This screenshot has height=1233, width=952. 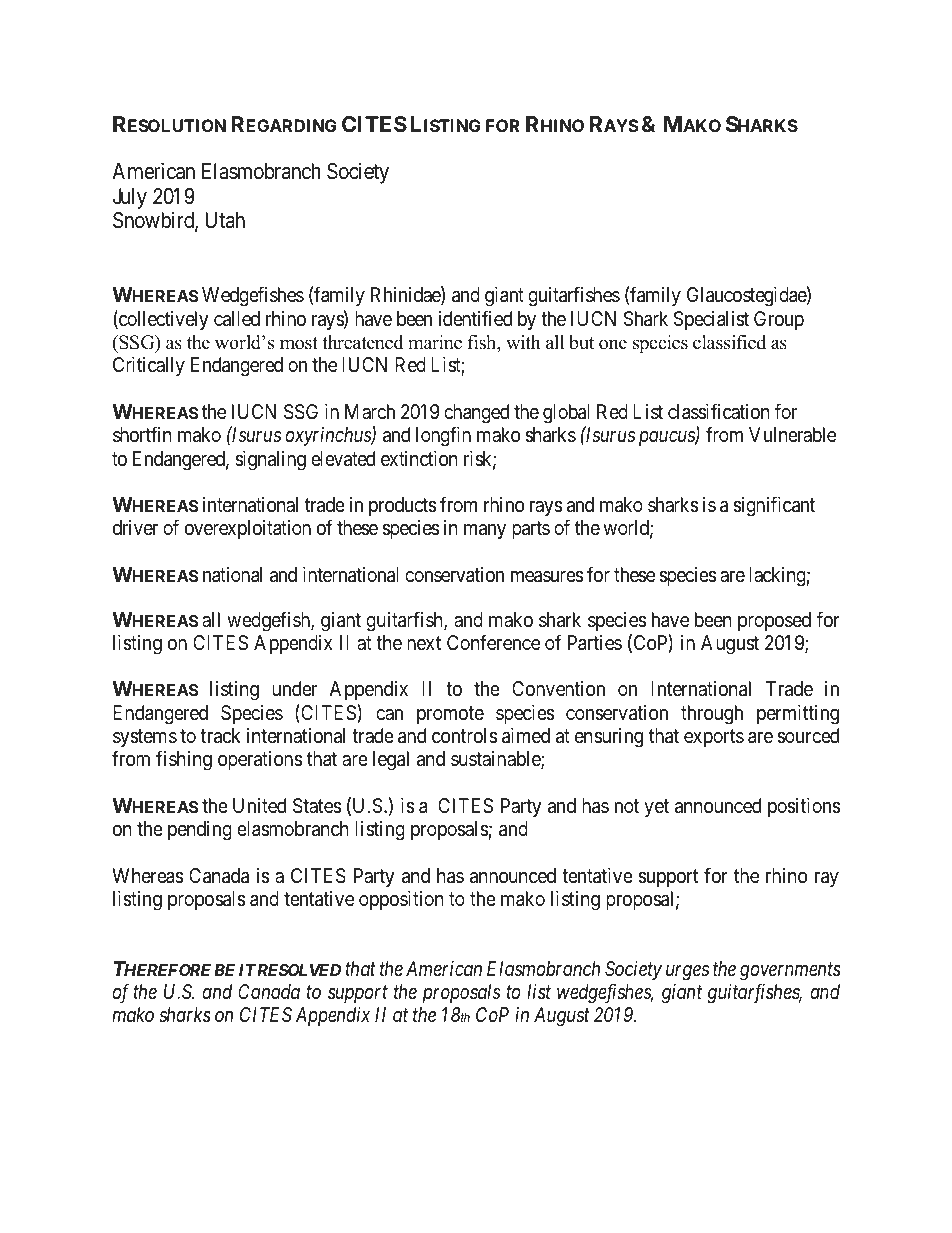 What do you see at coordinates (220, 736) in the screenshot?
I see `track` at bounding box center [220, 736].
